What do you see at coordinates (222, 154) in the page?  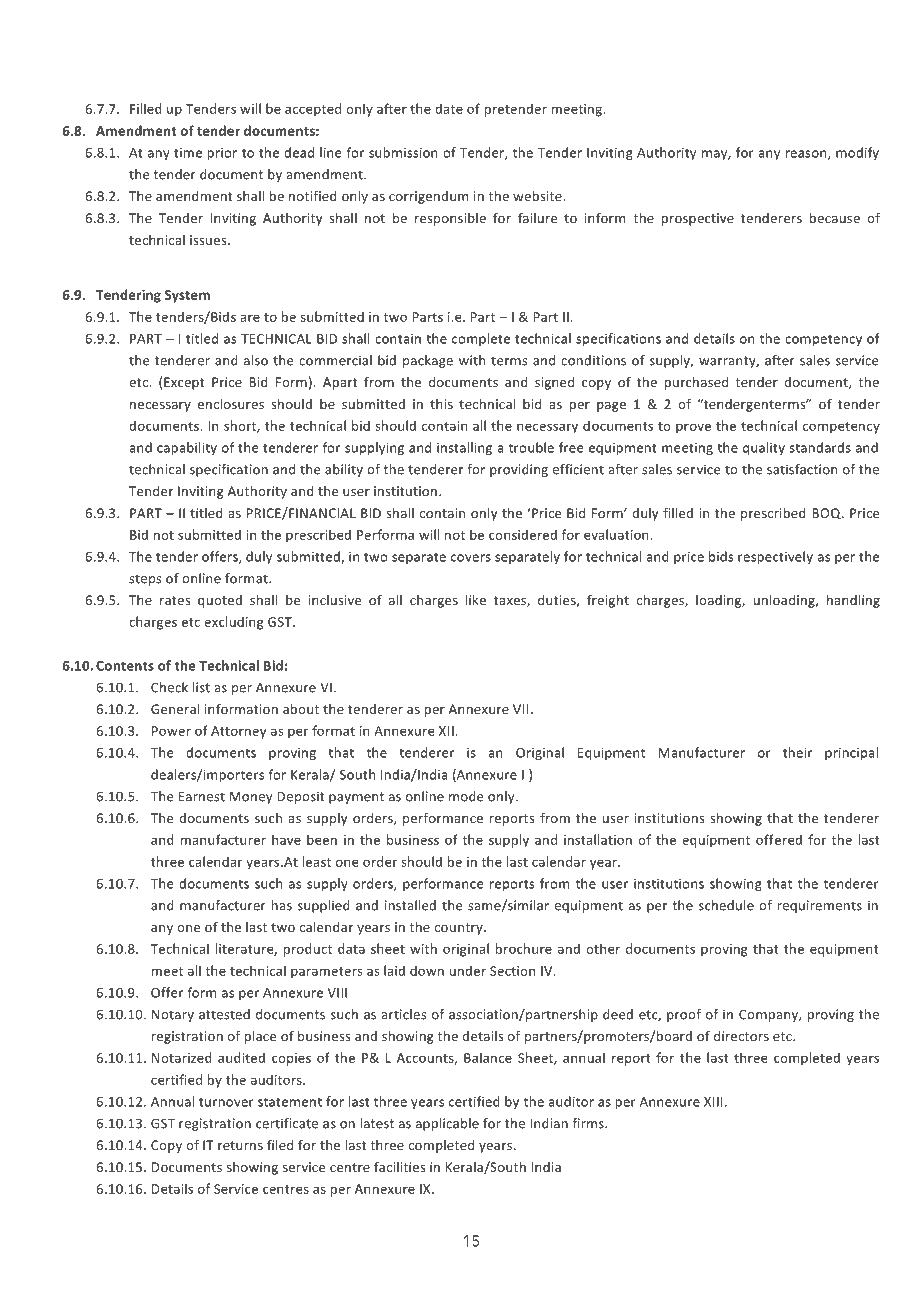 I see `prior` at bounding box center [222, 154].
